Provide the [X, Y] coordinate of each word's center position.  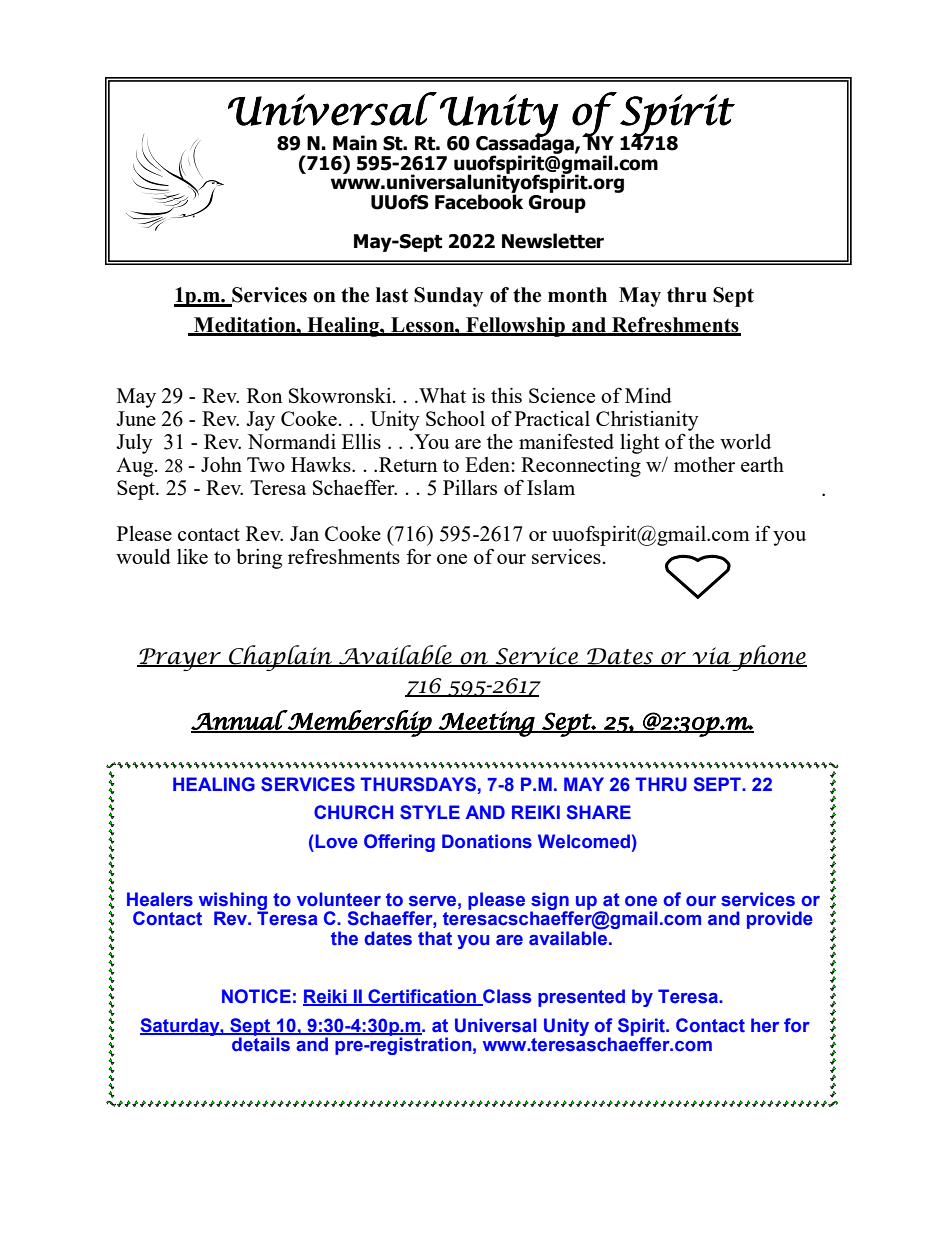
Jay [260, 421]
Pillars [470, 487]
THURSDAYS [418, 784]
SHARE [599, 812]
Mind [648, 395]
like [192, 556]
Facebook [479, 201]
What [441, 395]
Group [557, 202]
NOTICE [256, 996]
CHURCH [353, 812]
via [711, 656]
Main [355, 143]
